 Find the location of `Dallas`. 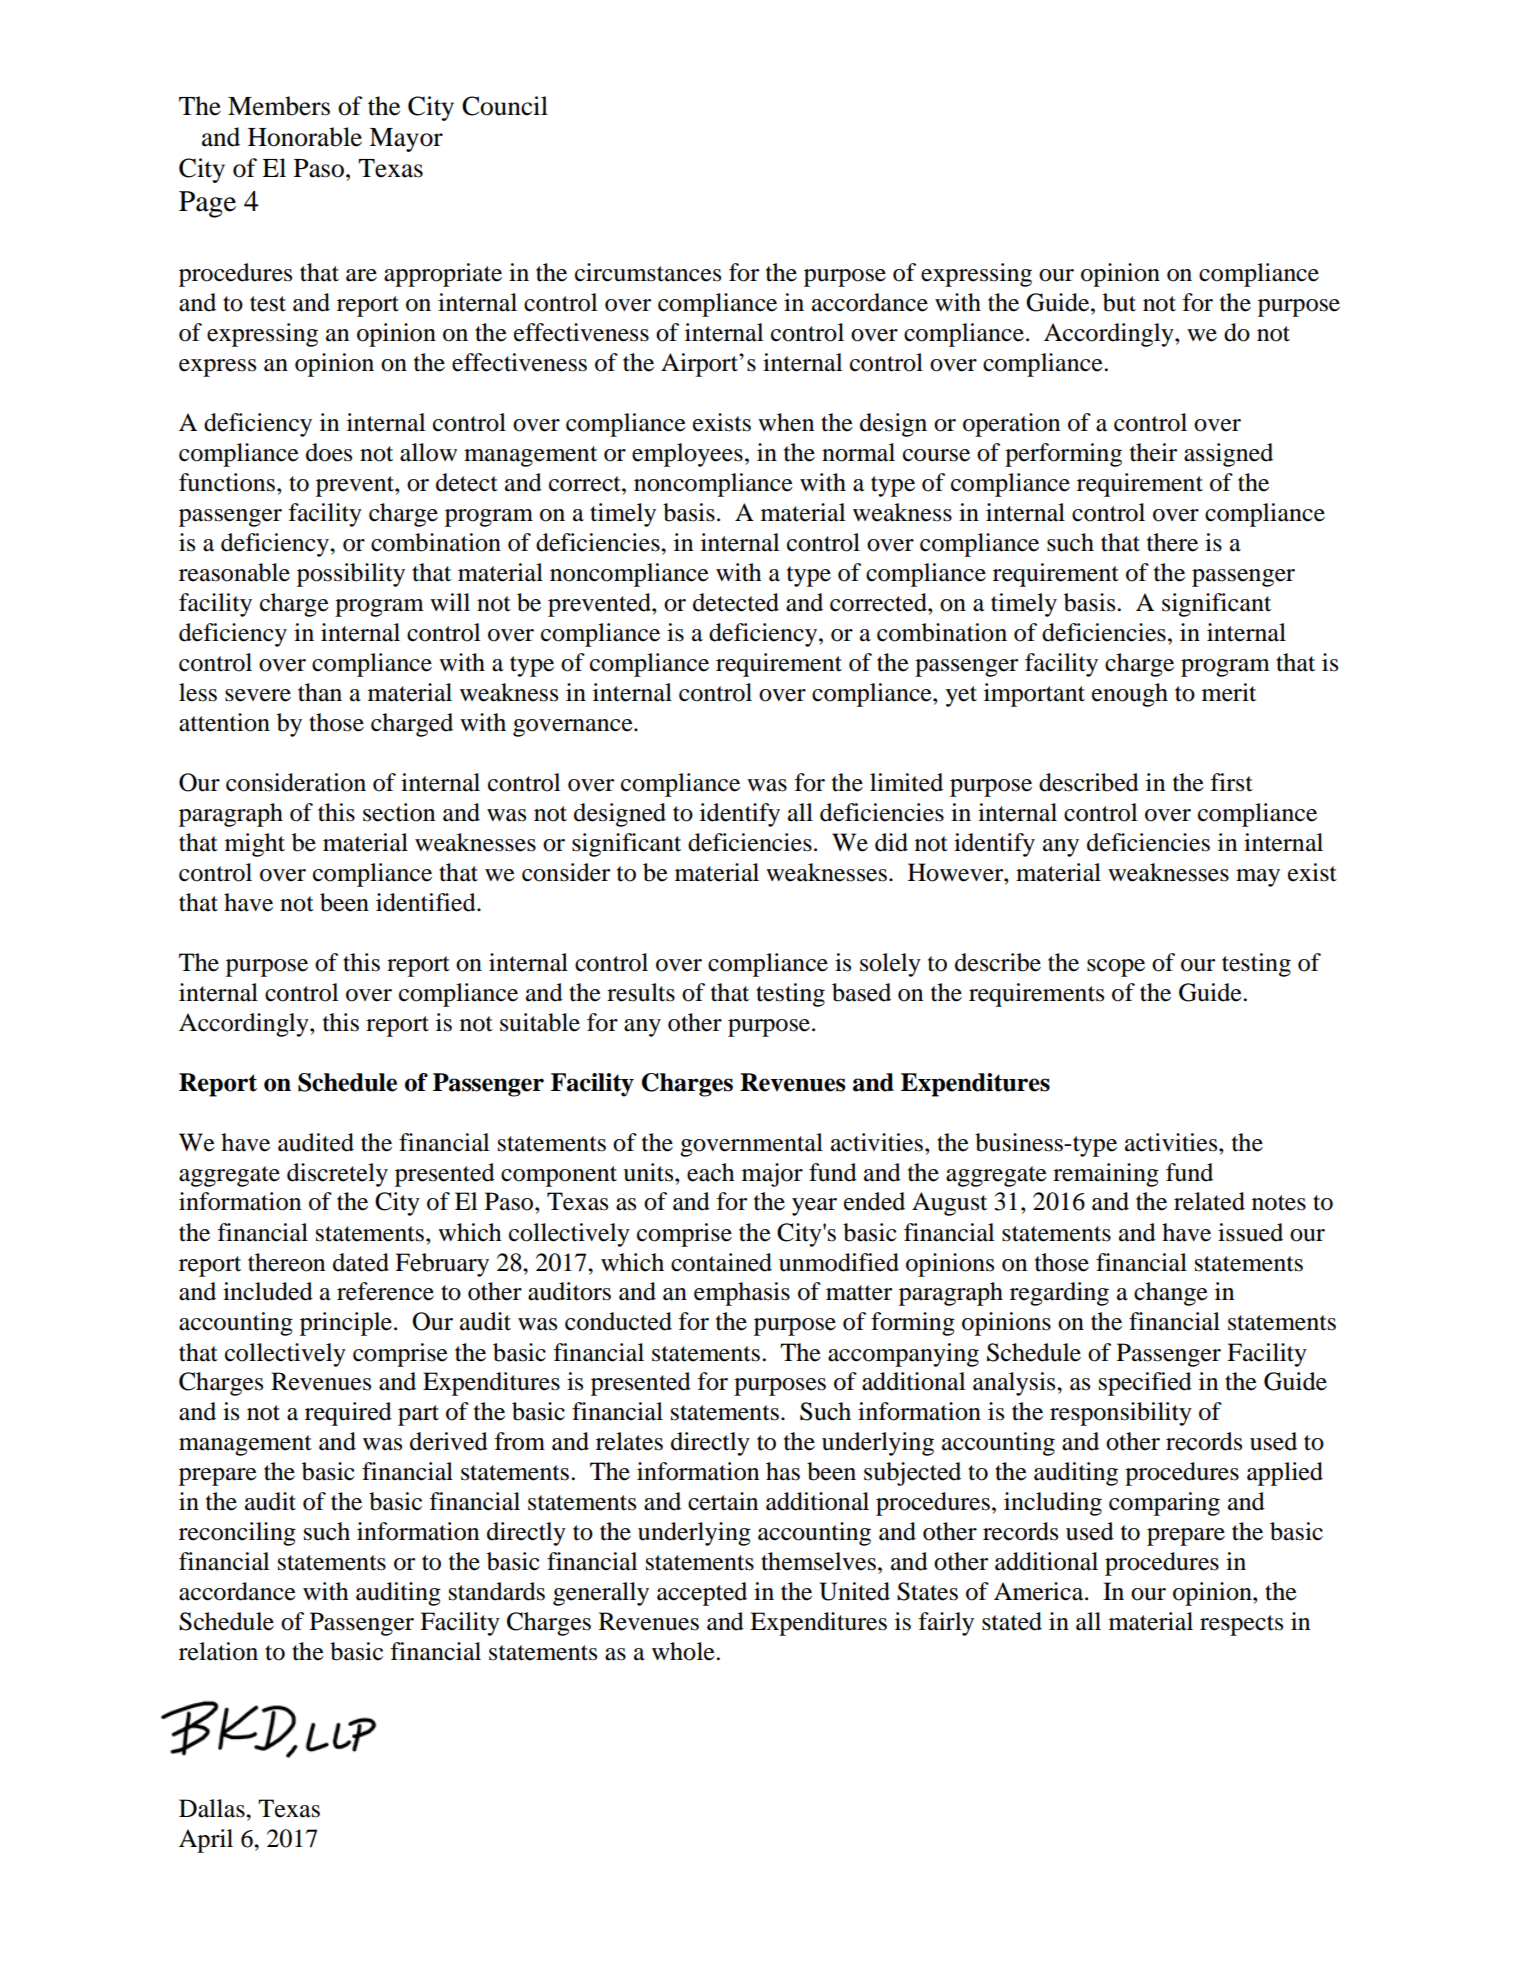

Dallas is located at coordinates (213, 1808).
